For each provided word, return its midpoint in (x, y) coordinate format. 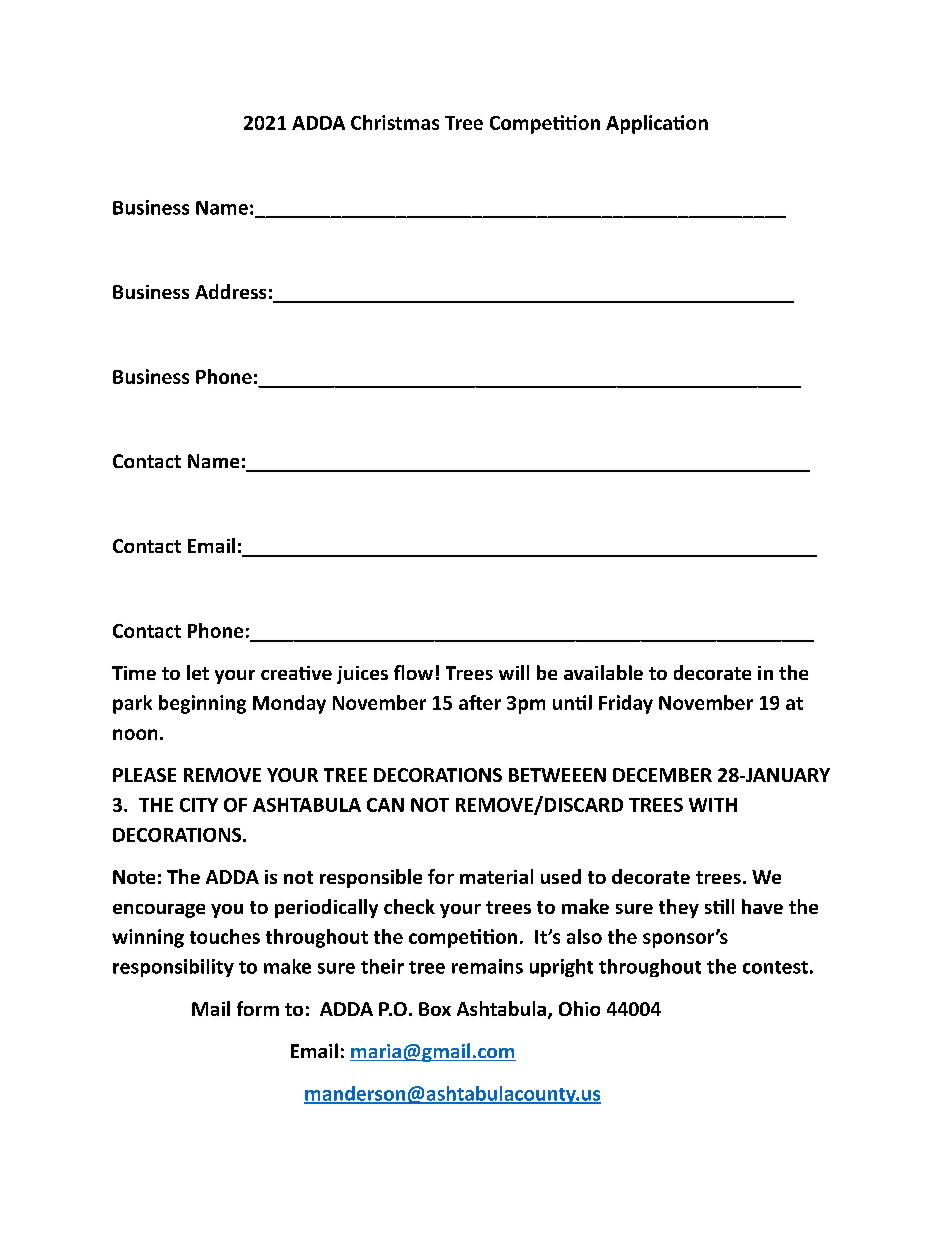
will (514, 672)
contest (775, 967)
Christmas (395, 122)
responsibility (173, 968)
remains (487, 966)
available (603, 672)
